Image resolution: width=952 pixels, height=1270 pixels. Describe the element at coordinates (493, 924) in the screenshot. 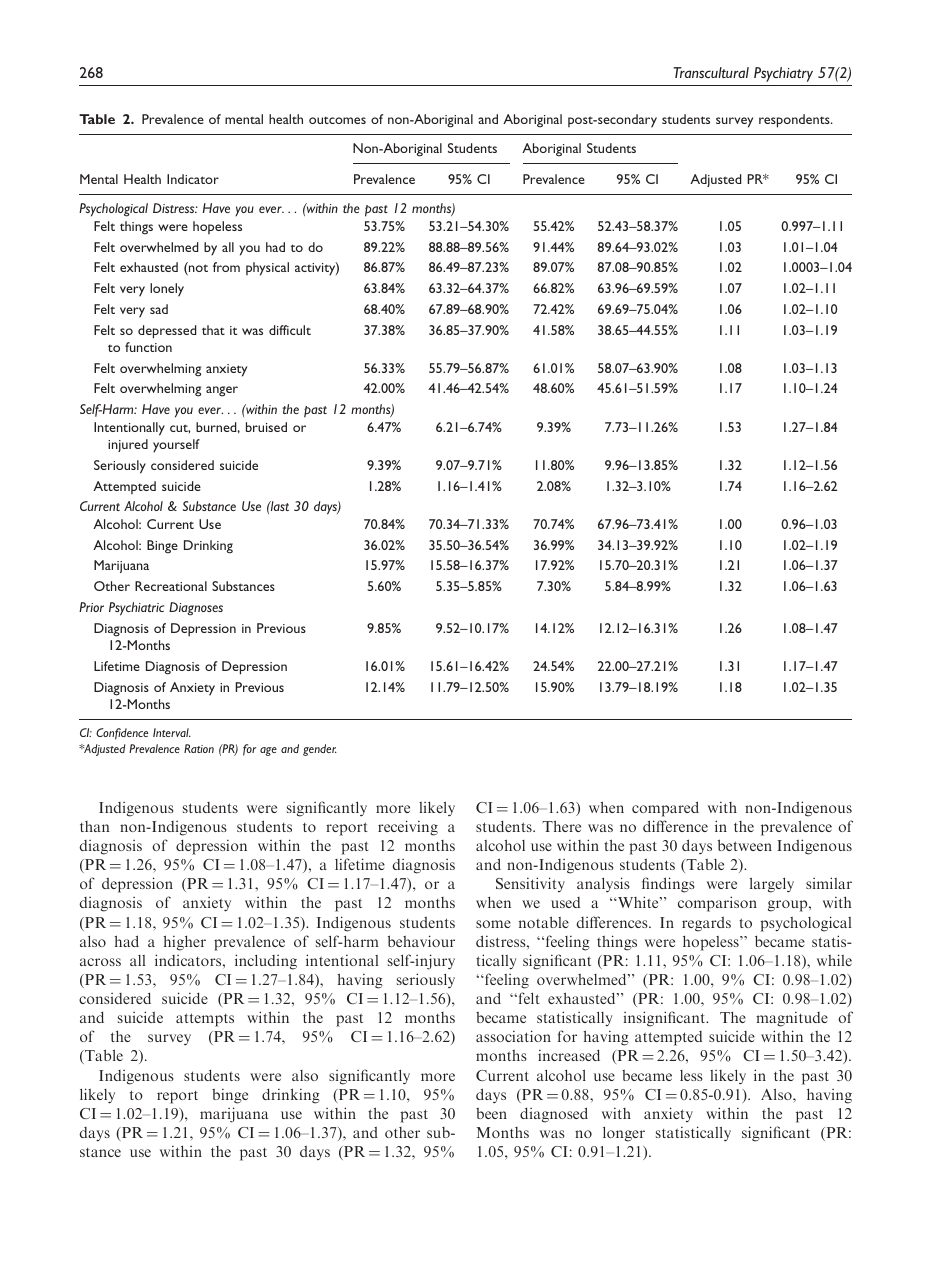

I see `some` at that location.
